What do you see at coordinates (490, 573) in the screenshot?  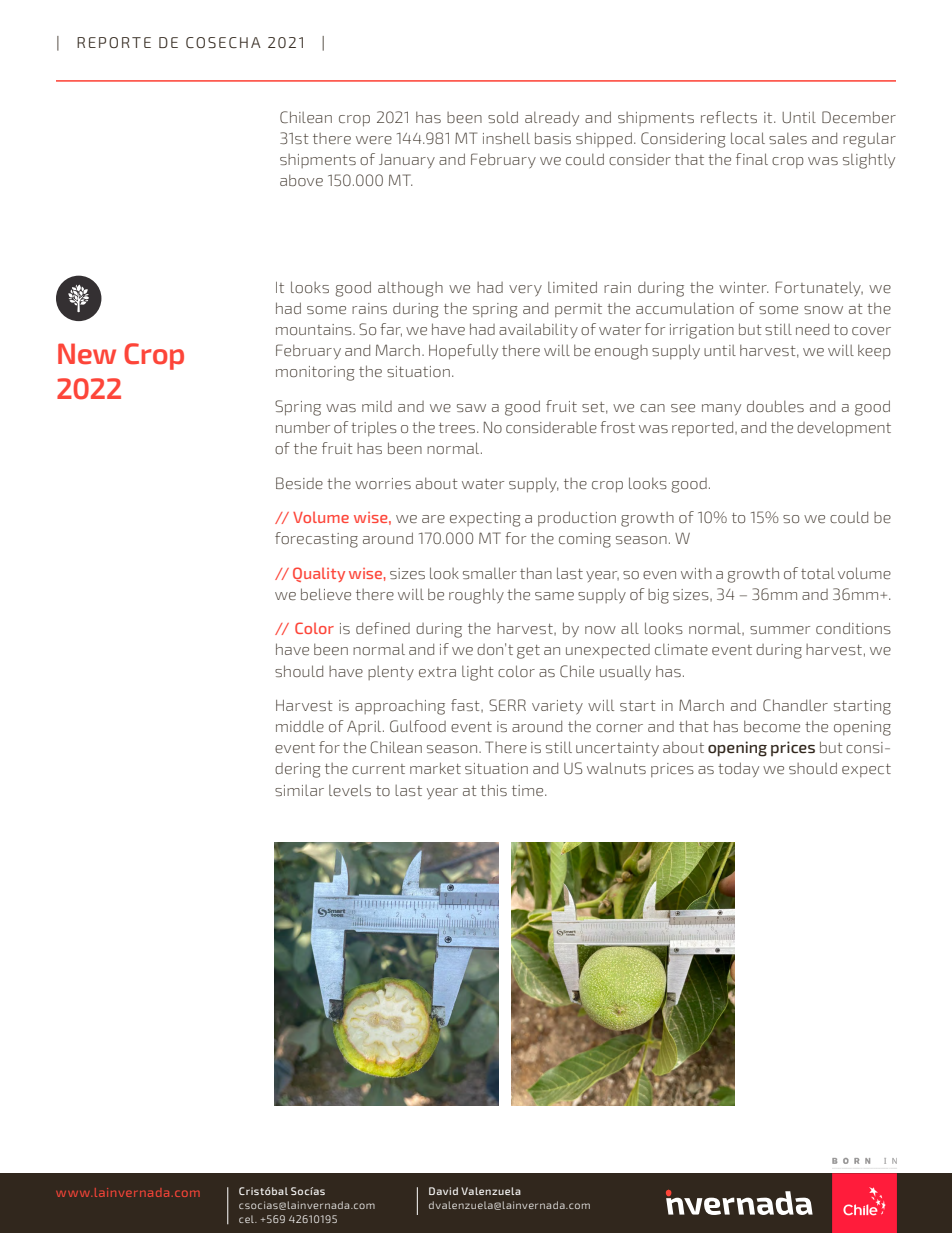 I see `smaller` at bounding box center [490, 573].
